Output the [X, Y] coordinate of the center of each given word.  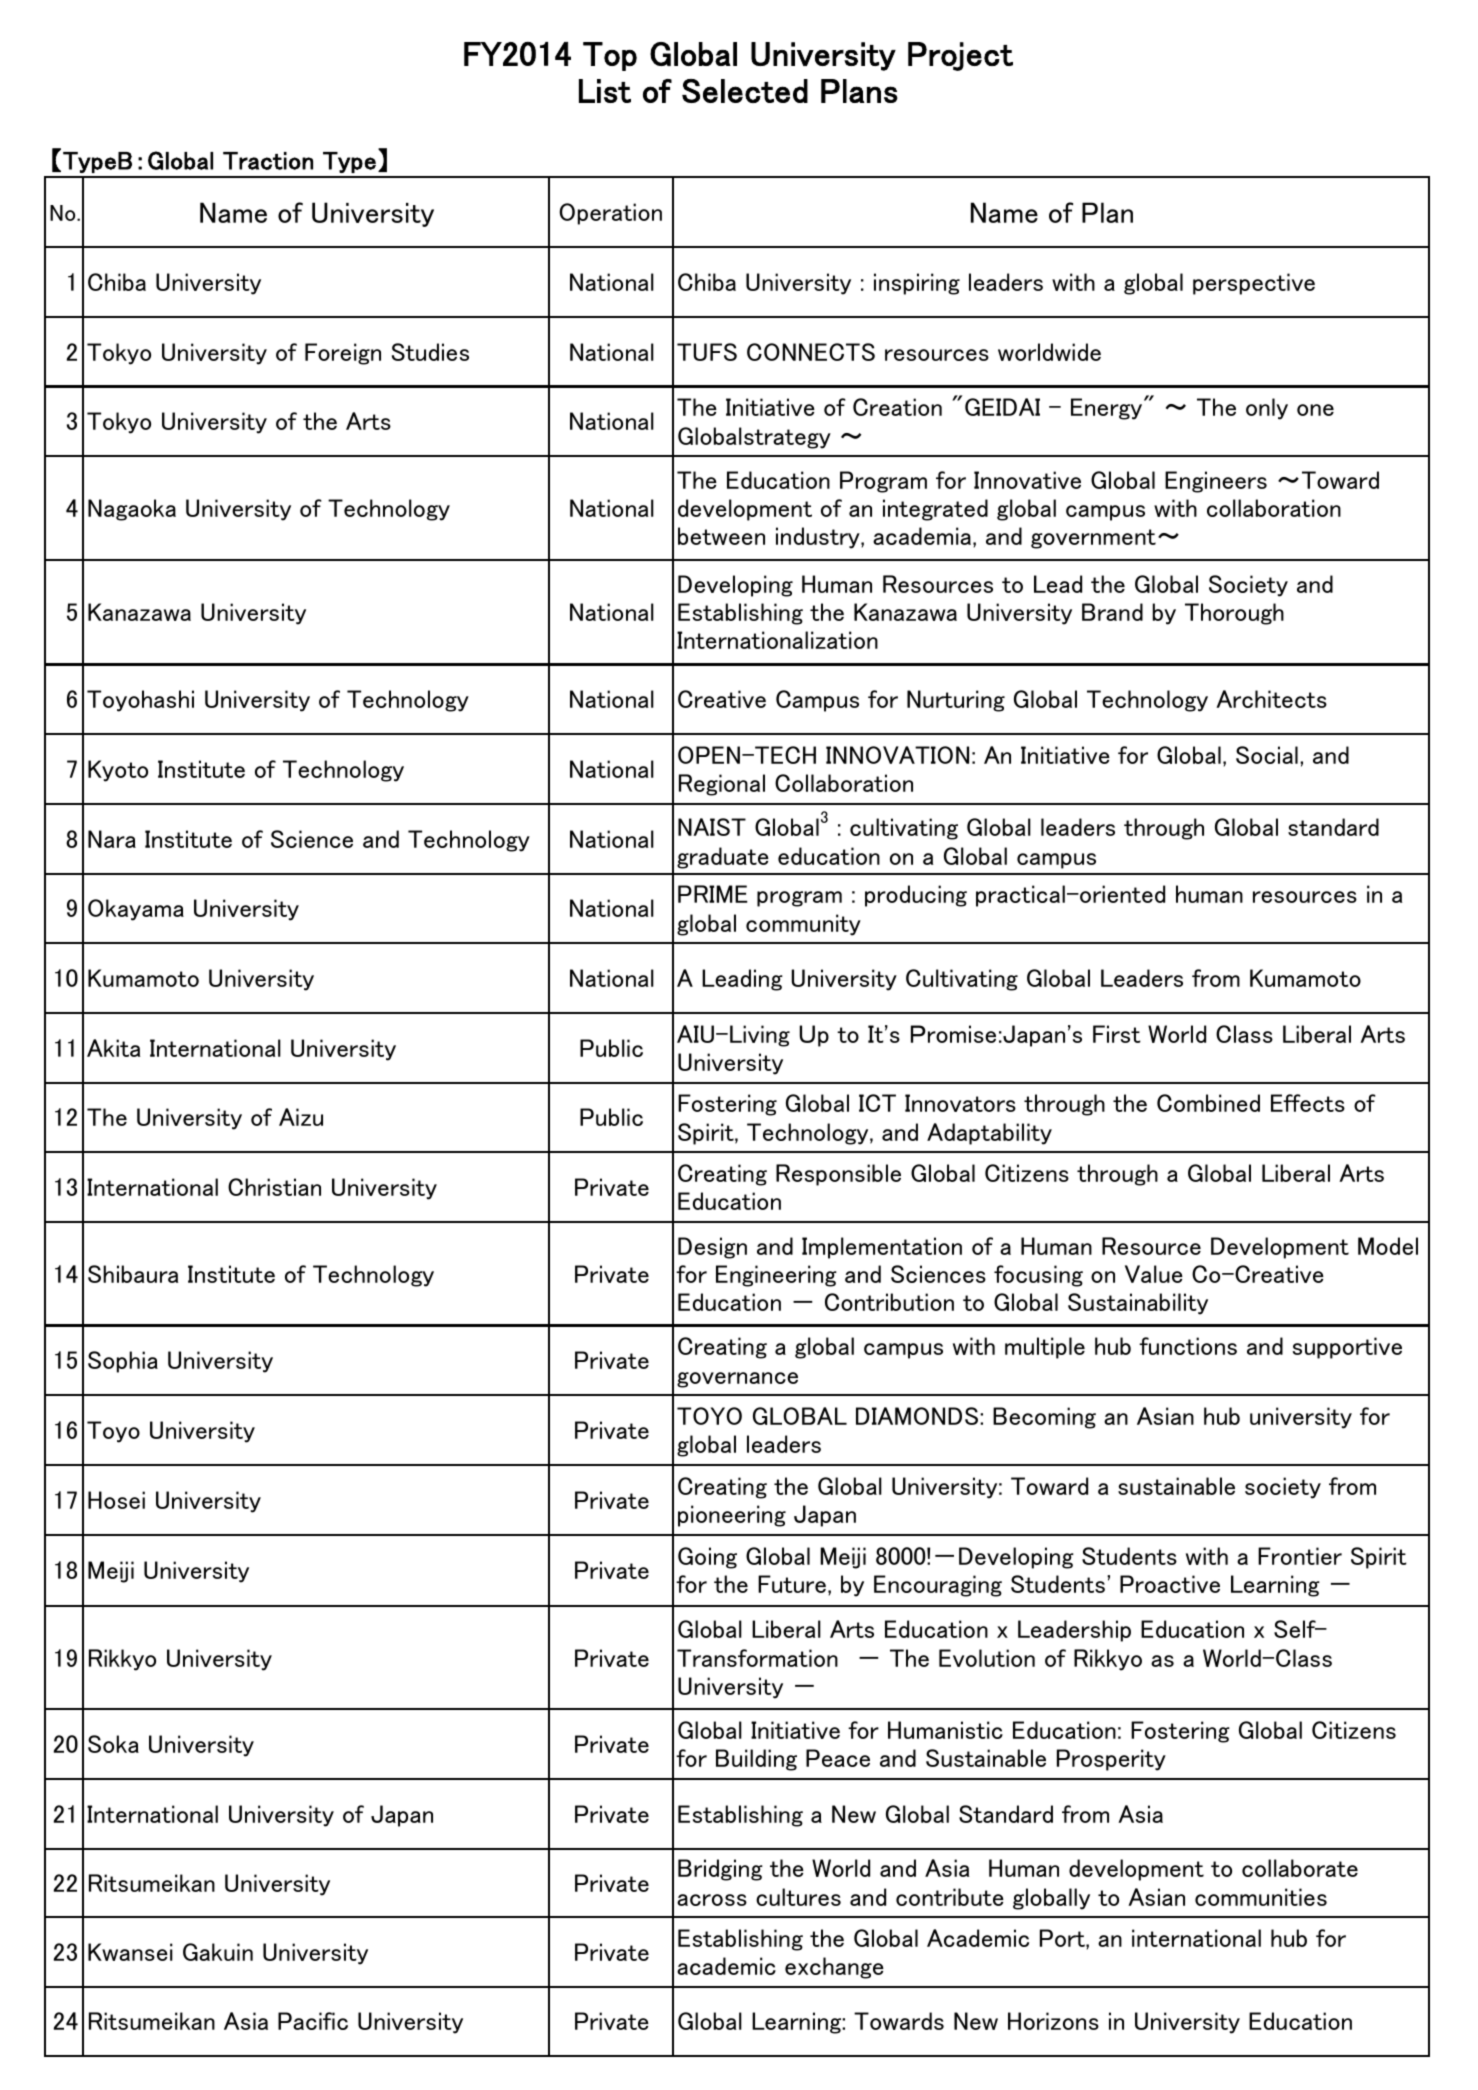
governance [737, 1380]
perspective [1254, 284]
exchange [834, 1968]
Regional [722, 785]
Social [1267, 755]
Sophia [123, 1362]
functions [1188, 1346]
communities [1261, 1897]
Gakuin [218, 1952]
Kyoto [118, 771]
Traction [268, 161]
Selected [745, 91]
